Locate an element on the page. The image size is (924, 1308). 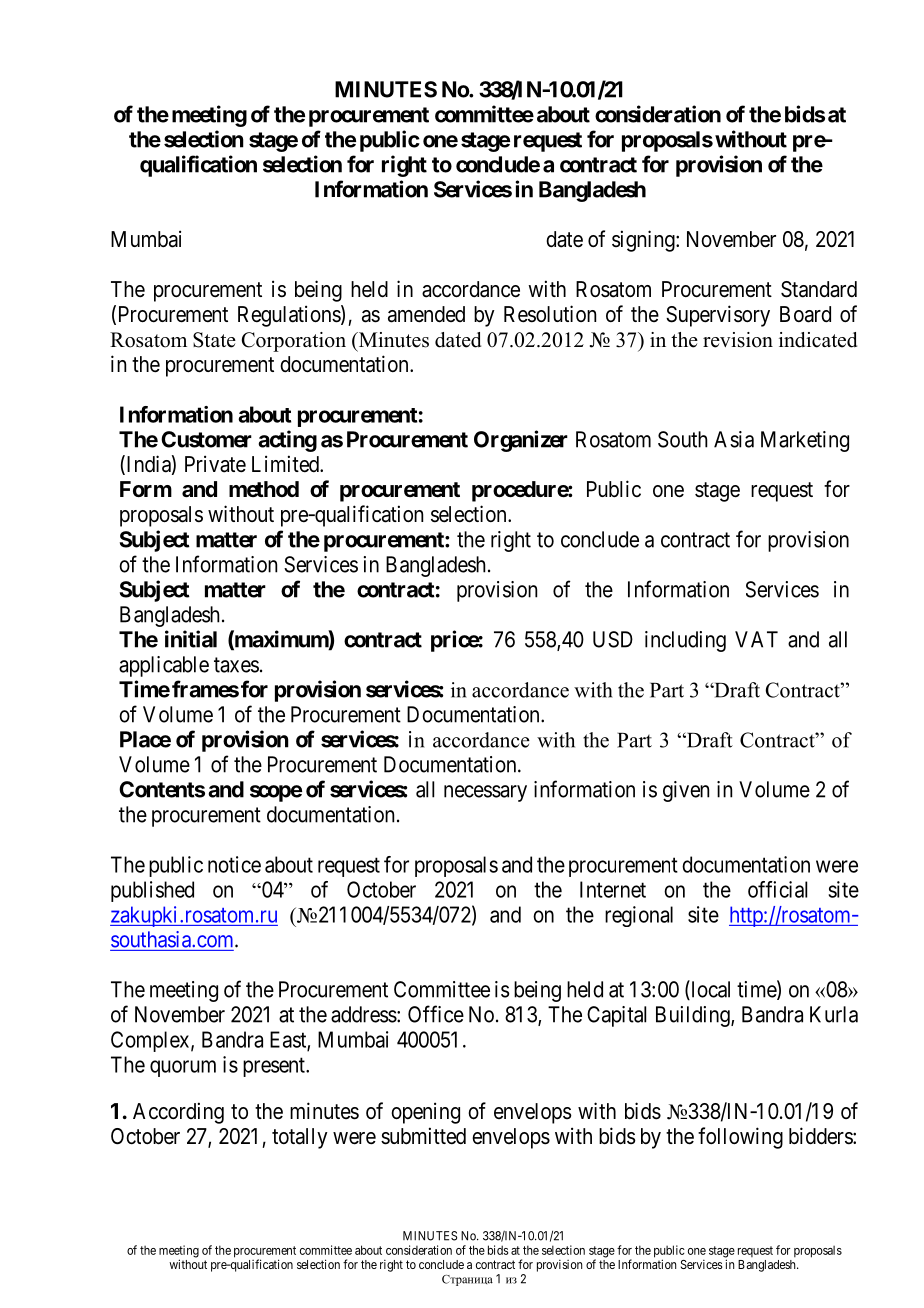
Customer is located at coordinates (206, 439).
